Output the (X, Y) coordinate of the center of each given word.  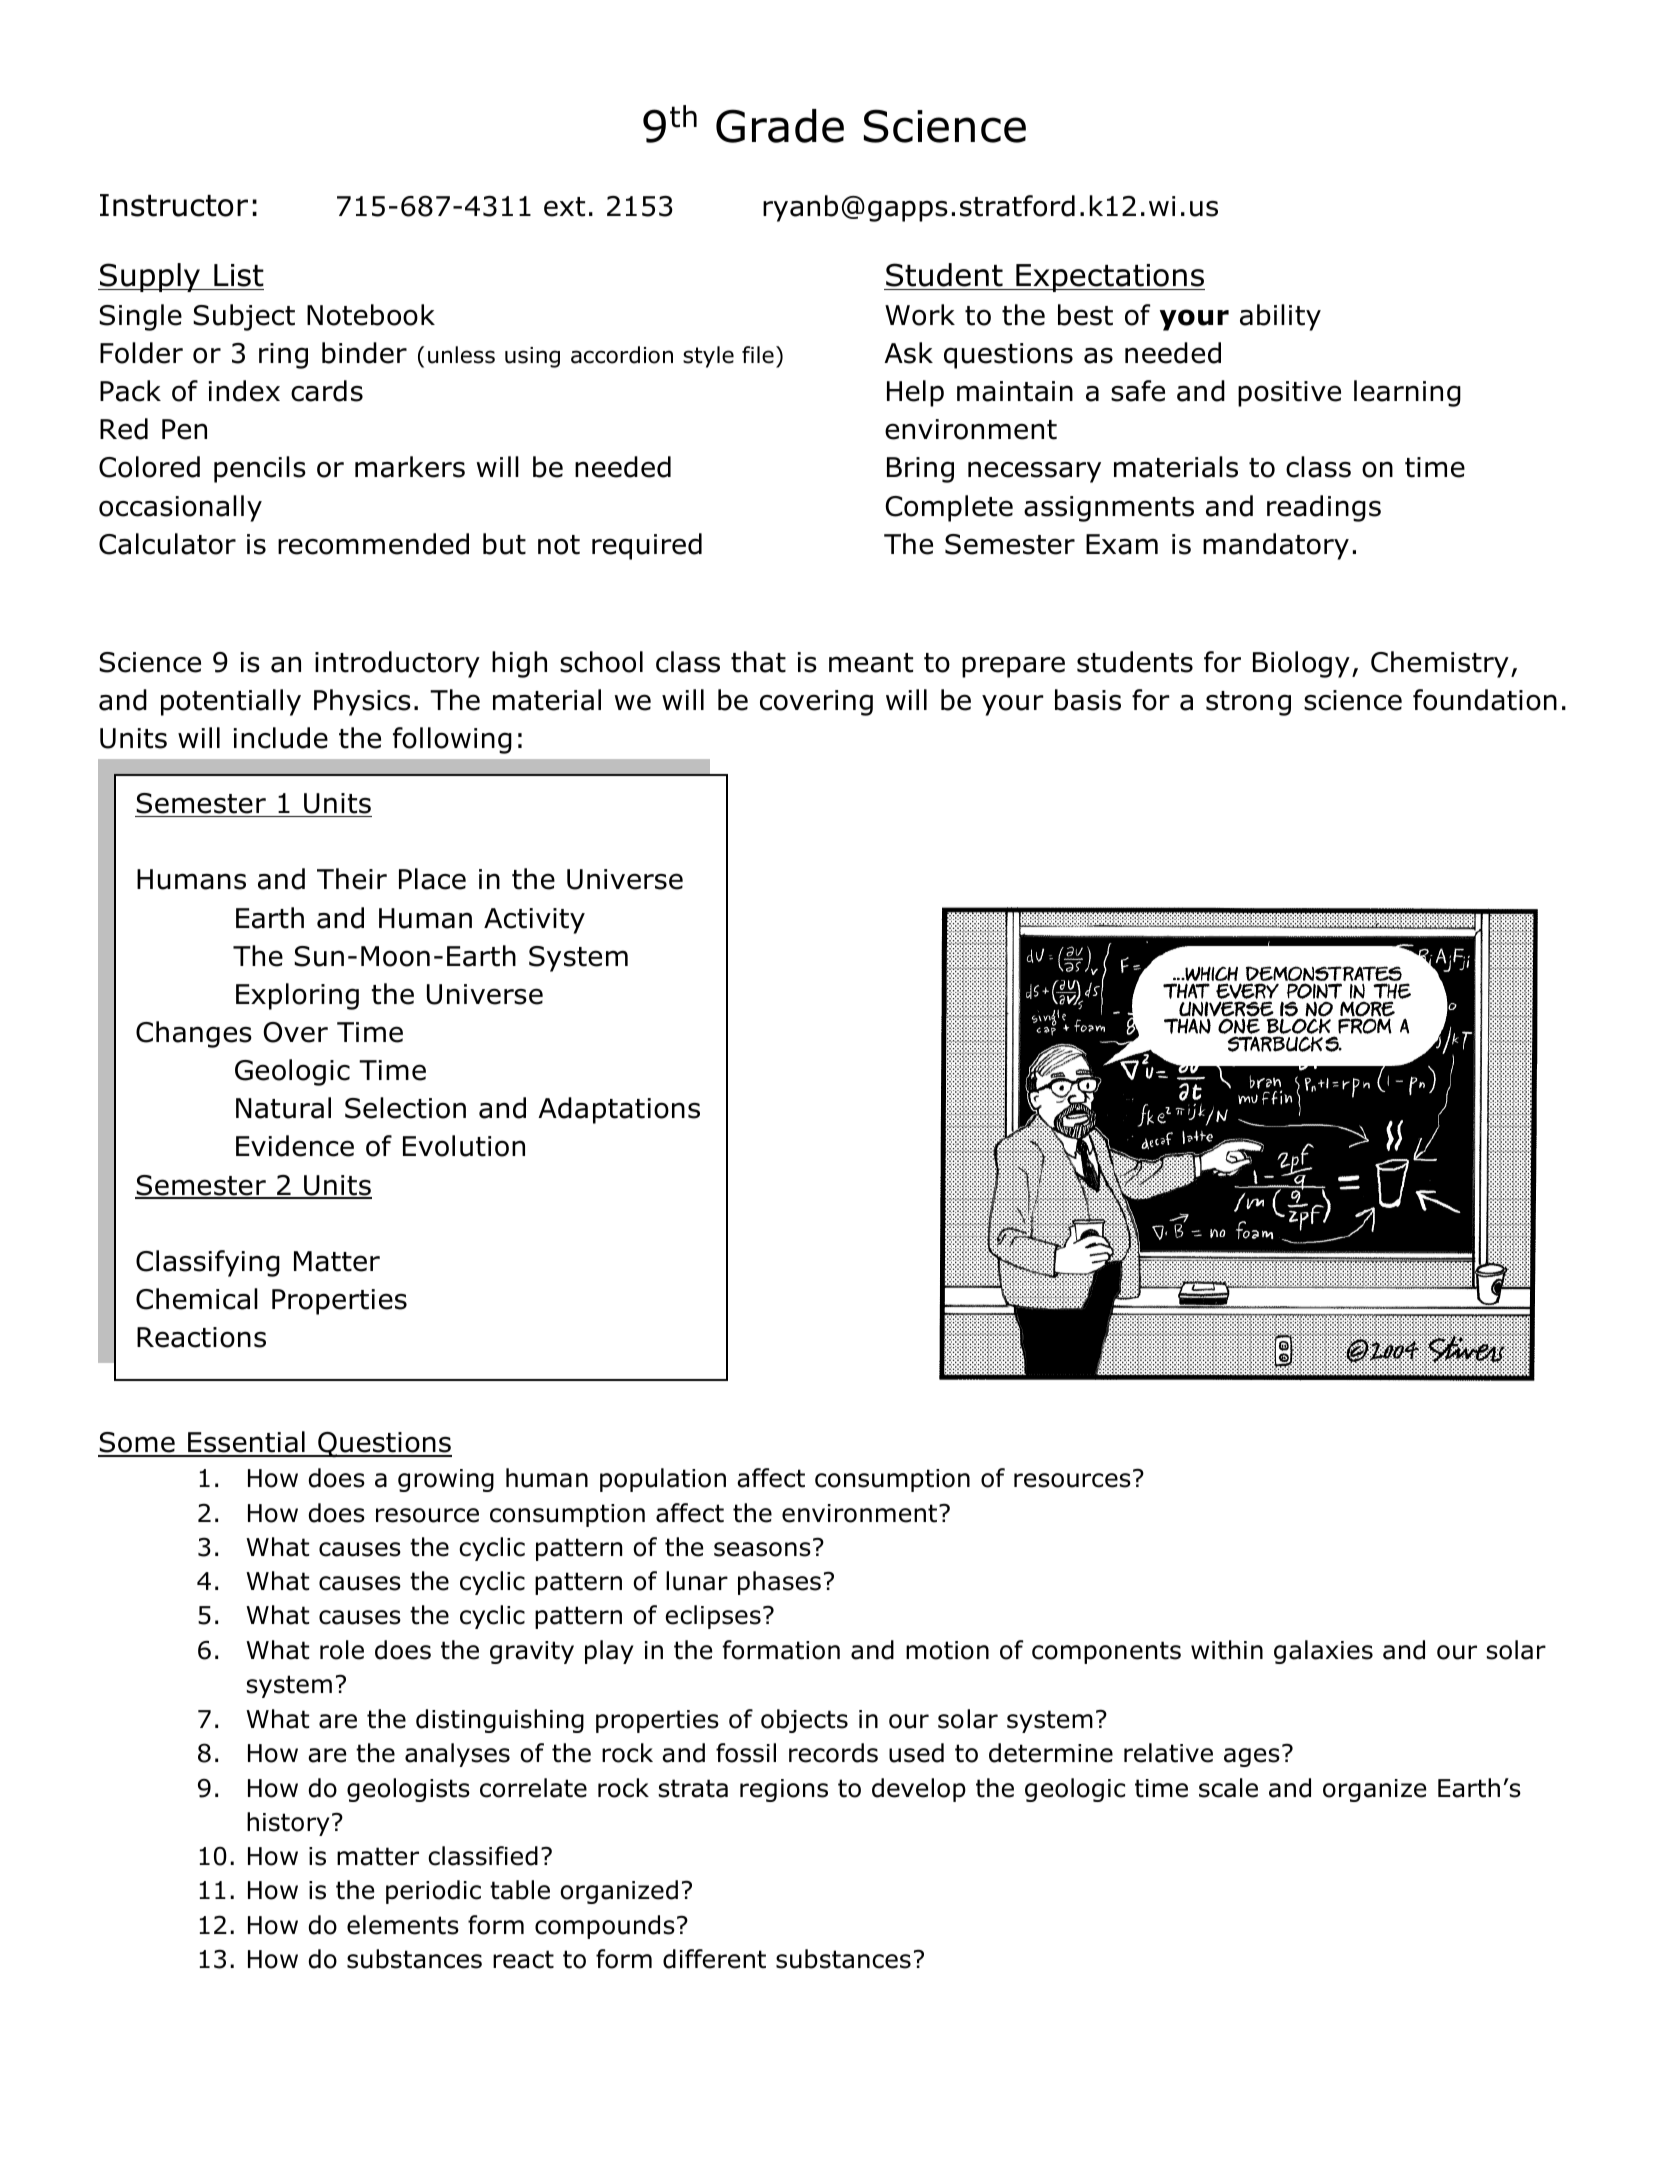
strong (1248, 703)
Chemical (197, 1299)
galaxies (1323, 1652)
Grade (780, 126)
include (281, 738)
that (758, 662)
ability (1280, 317)
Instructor (174, 205)
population (663, 1480)
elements (403, 1925)
